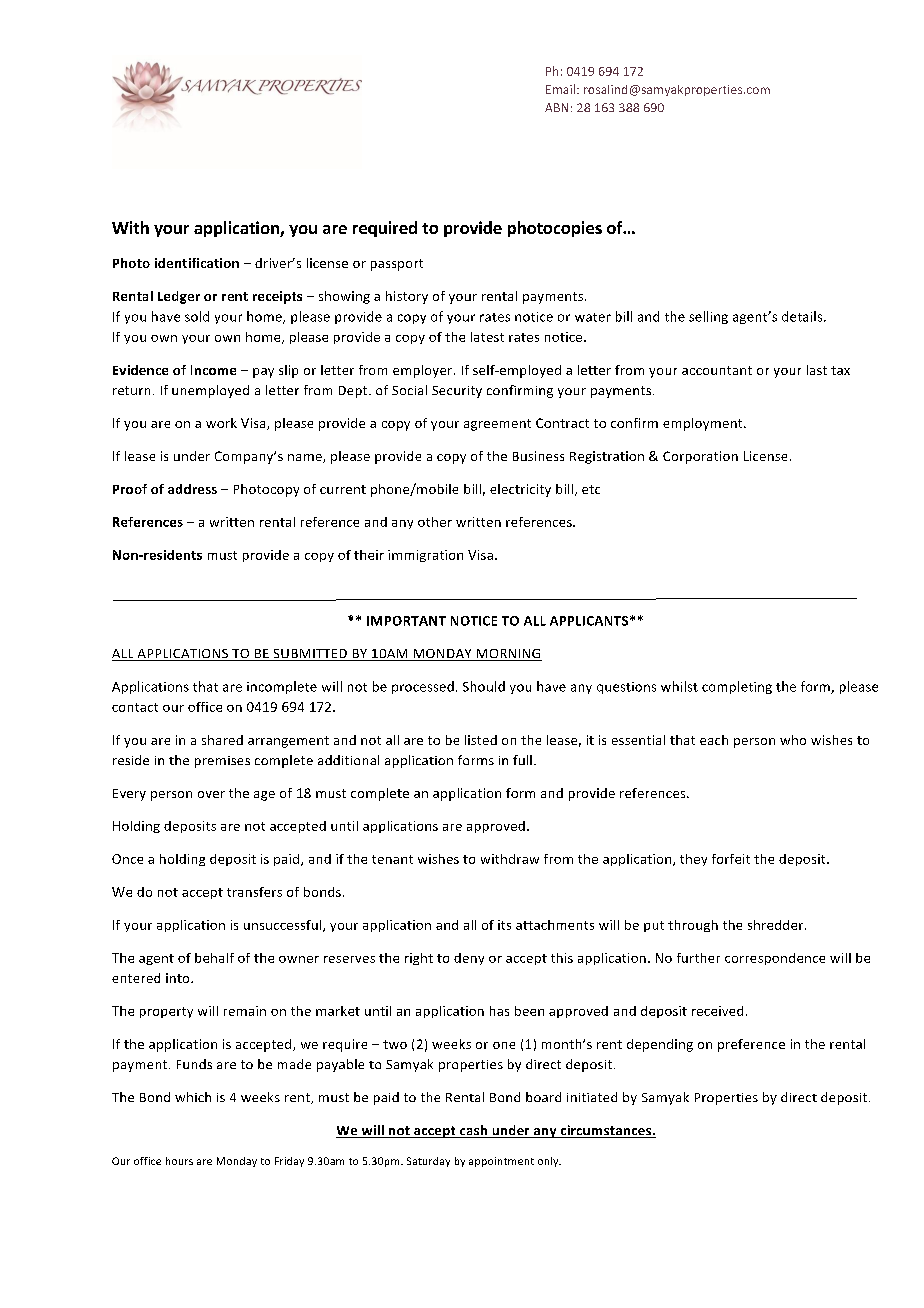  I want to click on MORNING, so click(508, 655).
